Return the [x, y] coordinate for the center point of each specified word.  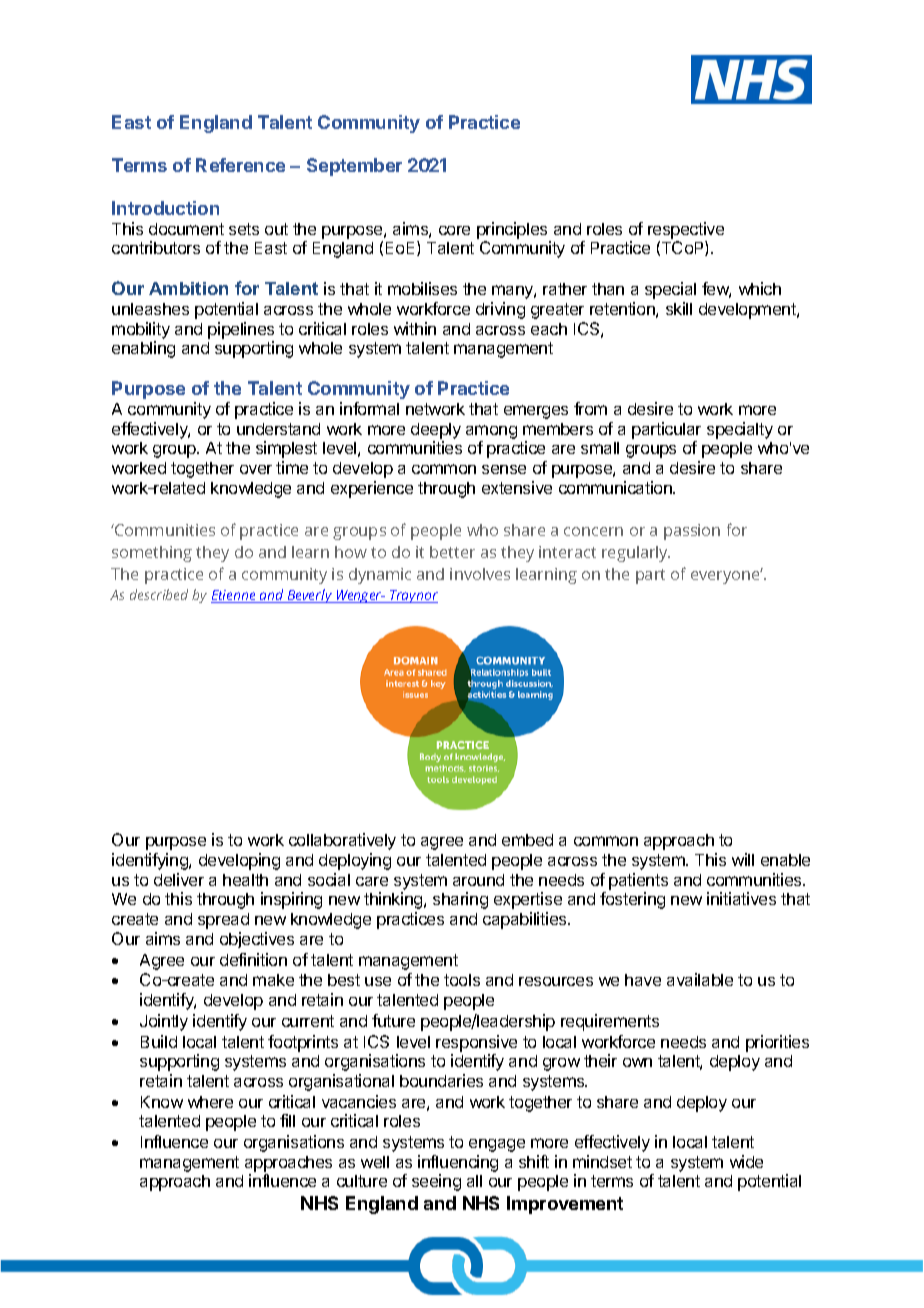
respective [686, 230]
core [454, 230]
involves [480, 574]
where [210, 1102]
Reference [240, 165]
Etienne [234, 596]
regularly [636, 554]
